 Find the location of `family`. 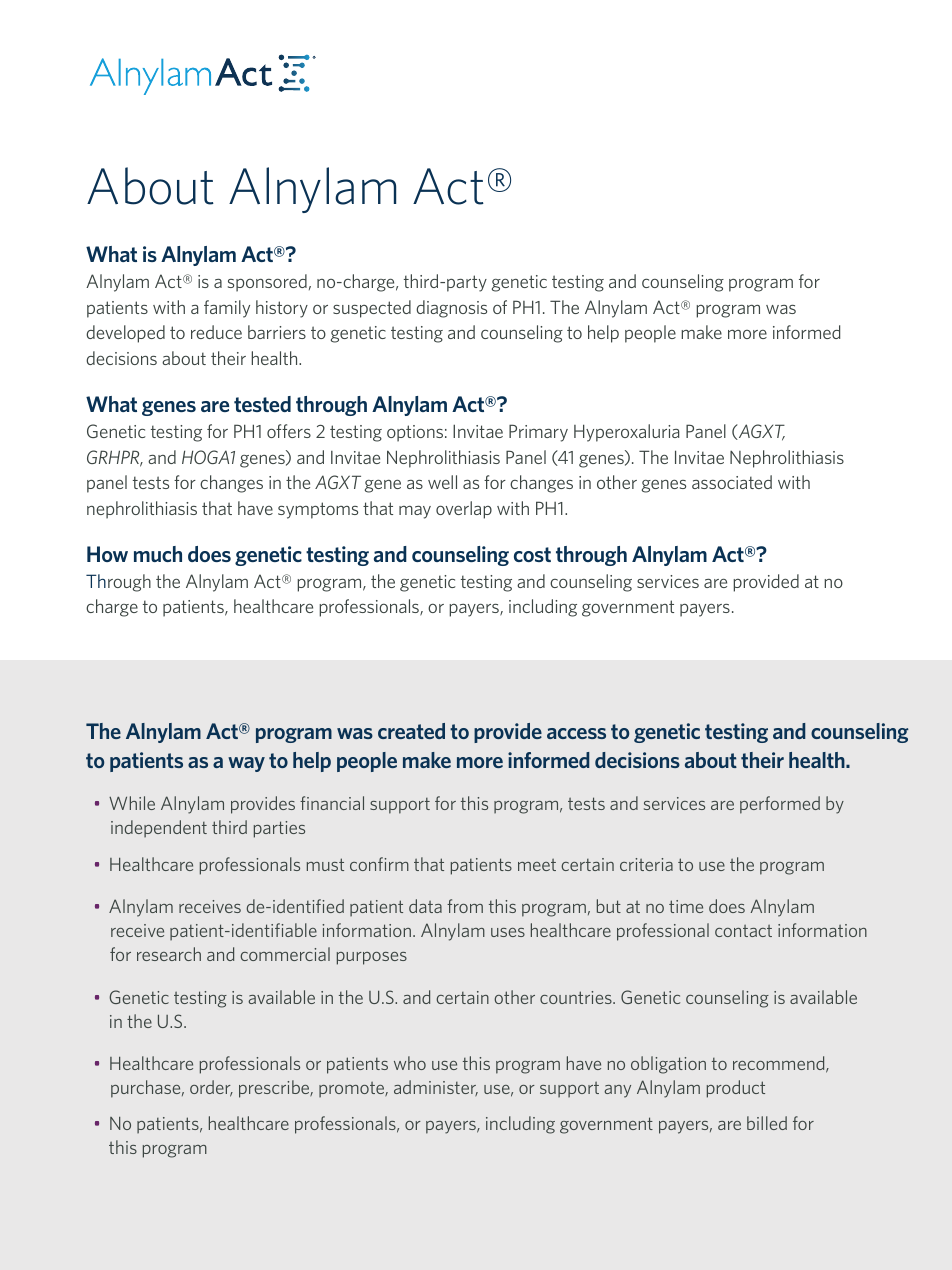

family is located at coordinates (227, 309).
